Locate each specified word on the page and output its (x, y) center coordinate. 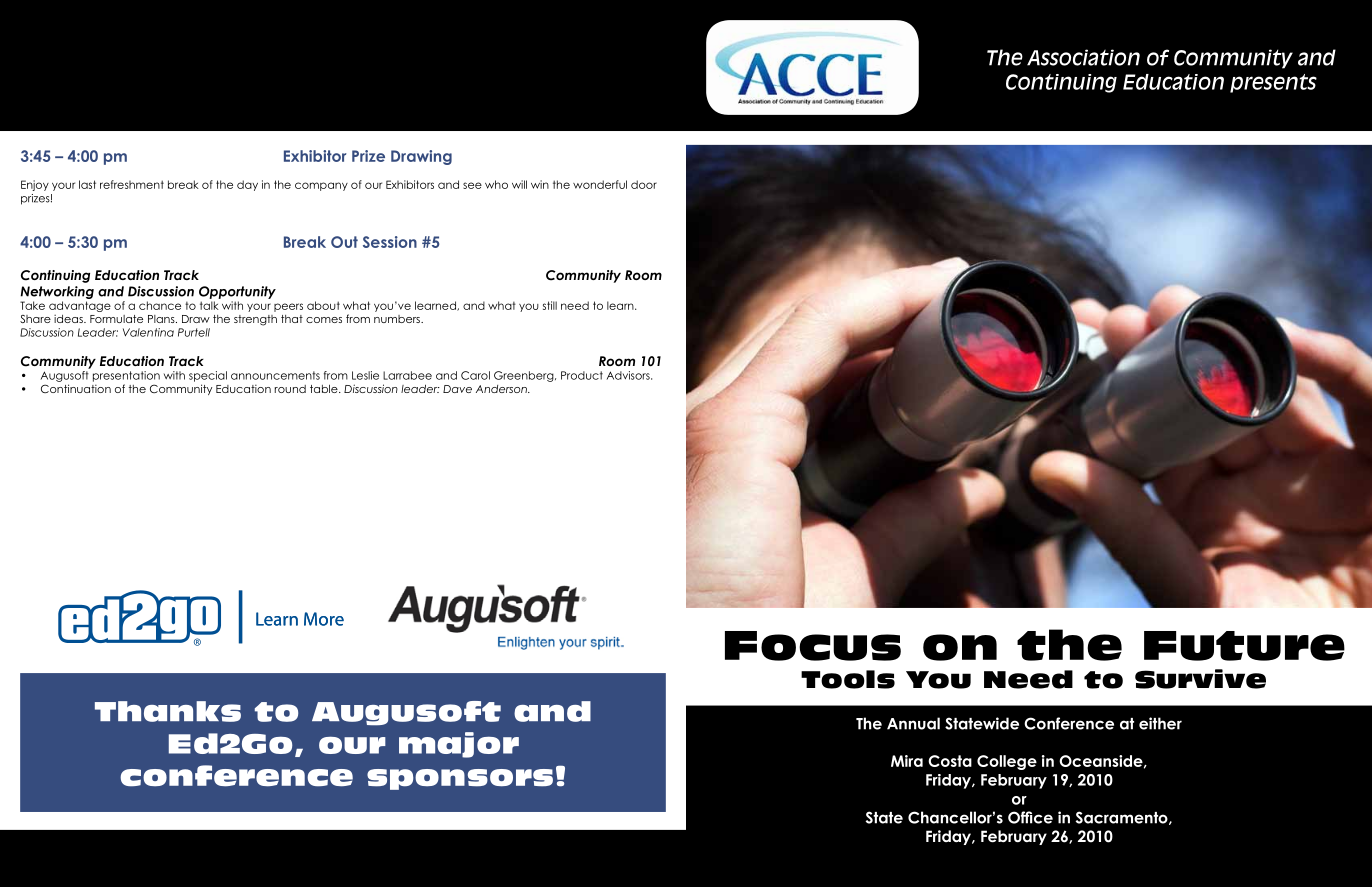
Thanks (168, 711)
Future (1244, 646)
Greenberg (525, 376)
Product (582, 375)
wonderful (600, 184)
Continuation (76, 388)
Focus (813, 646)
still (550, 305)
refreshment (132, 184)
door (644, 184)
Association (1083, 57)
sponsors (460, 779)
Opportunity (237, 292)
